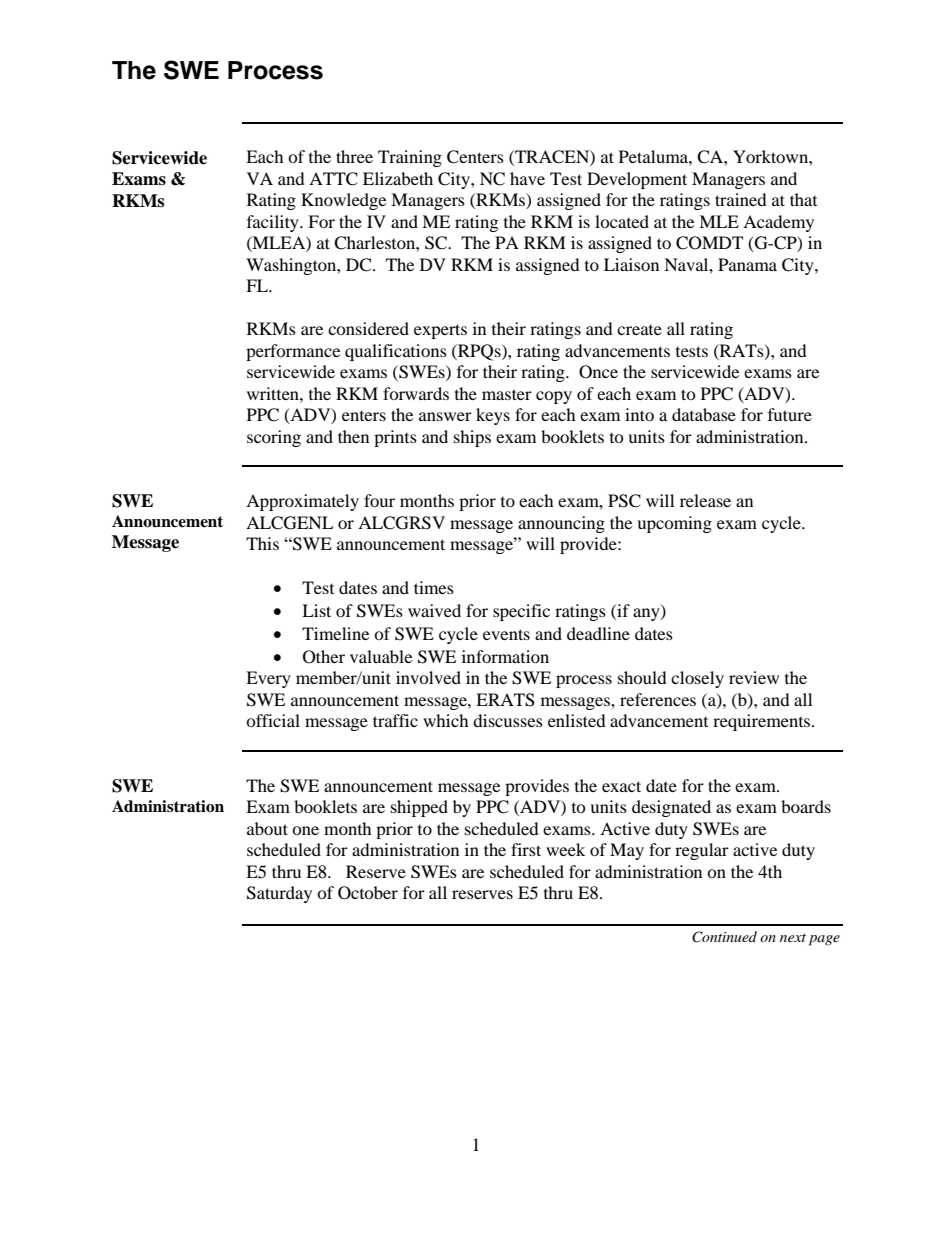 The image size is (952, 1233). I want to click on Continued, so click(724, 937).
